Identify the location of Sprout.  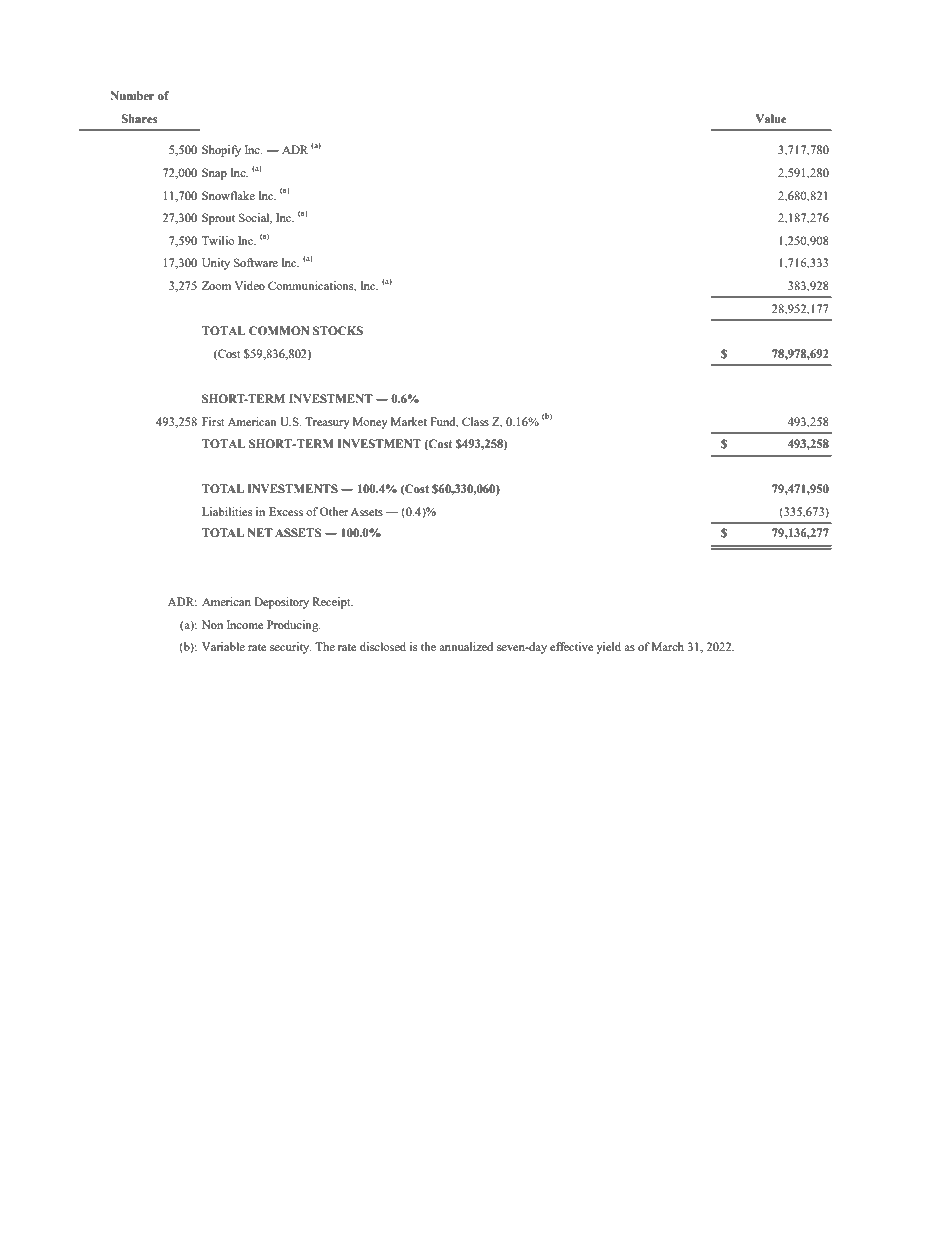
(218, 219).
